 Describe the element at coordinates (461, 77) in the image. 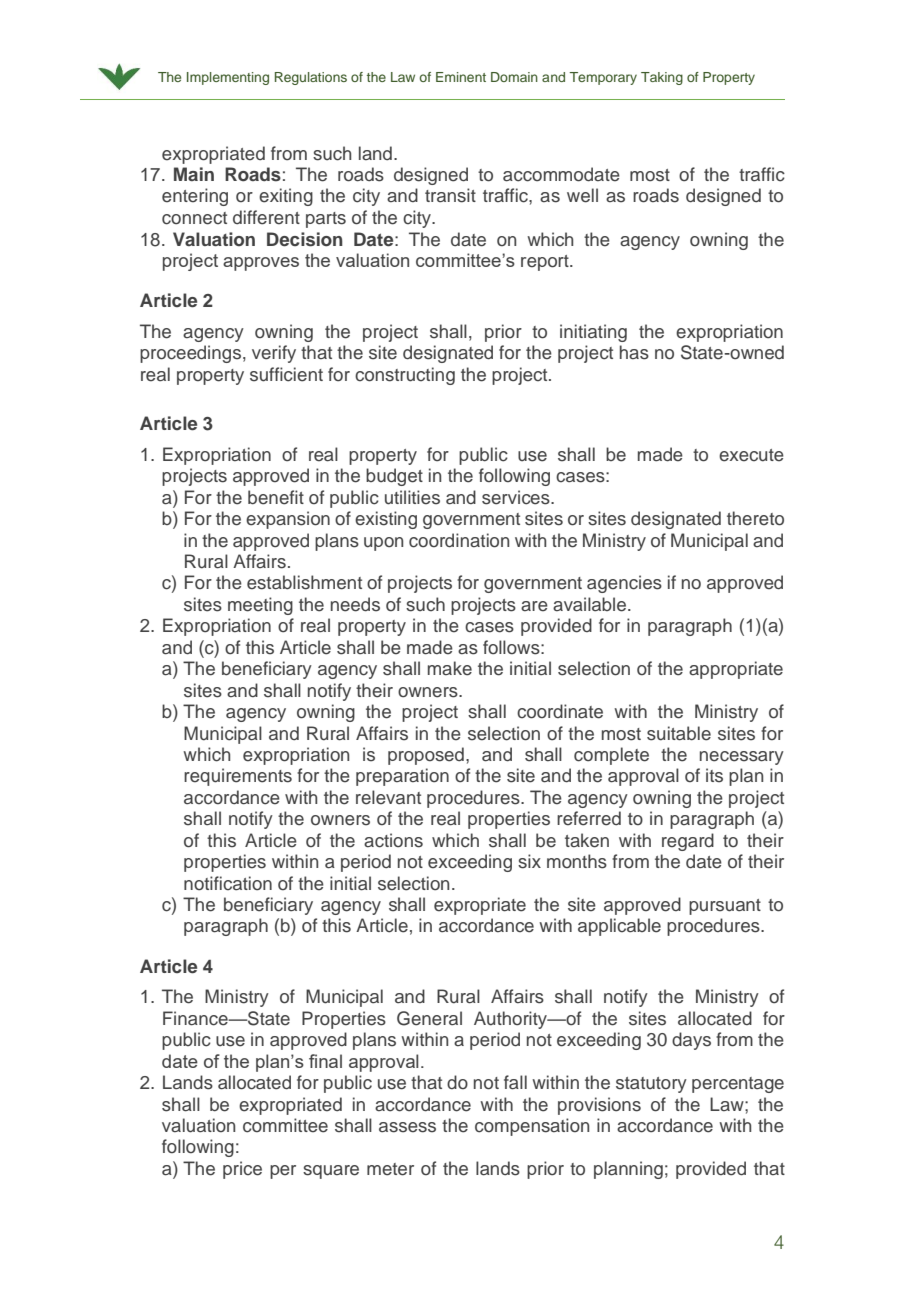

I see `Eminent` at that location.
